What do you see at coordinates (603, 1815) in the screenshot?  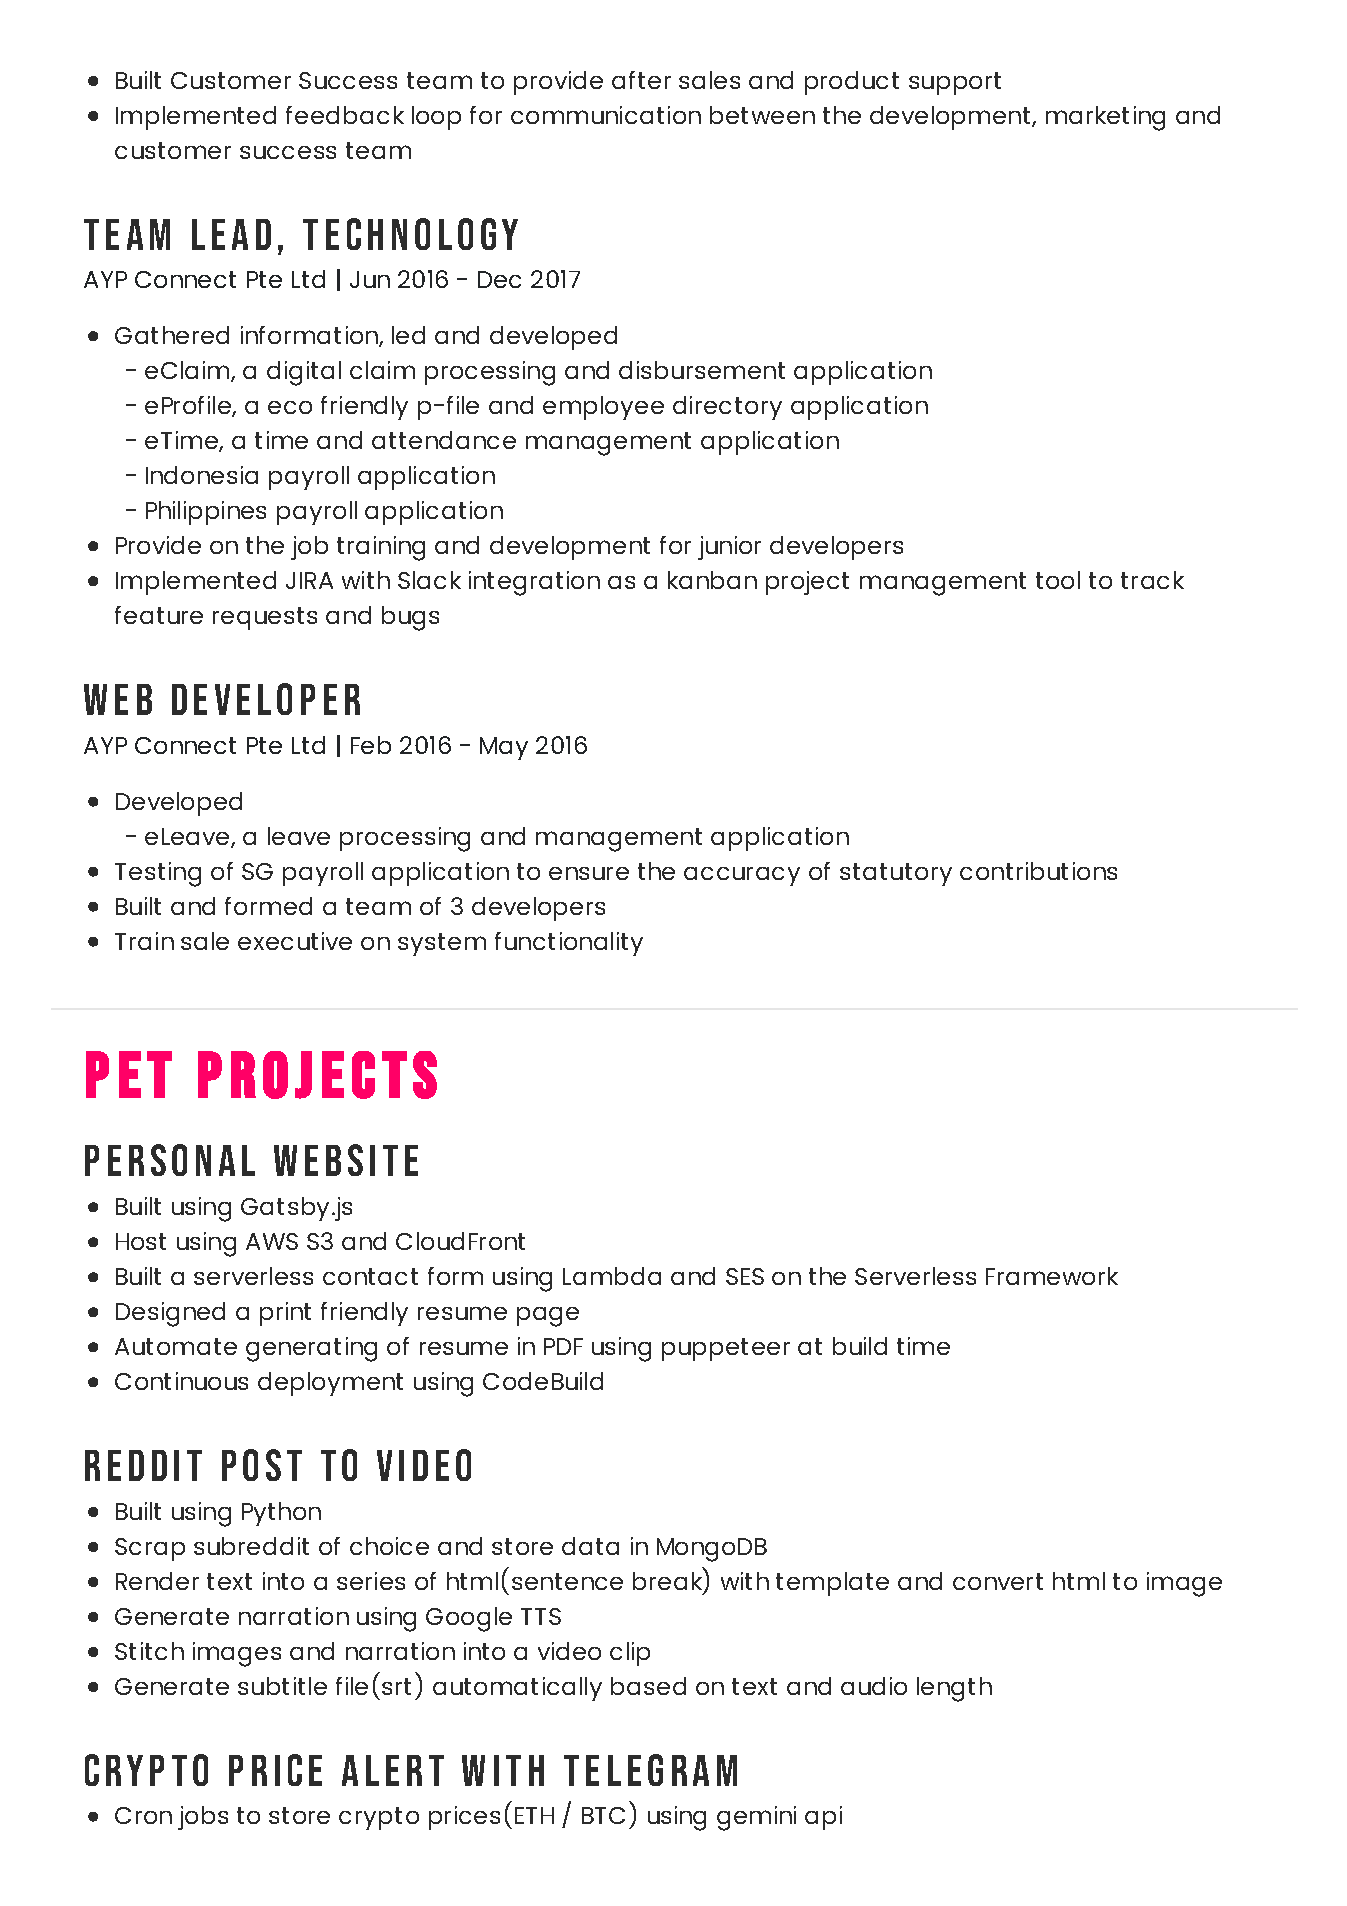 I see `BTC` at bounding box center [603, 1815].
